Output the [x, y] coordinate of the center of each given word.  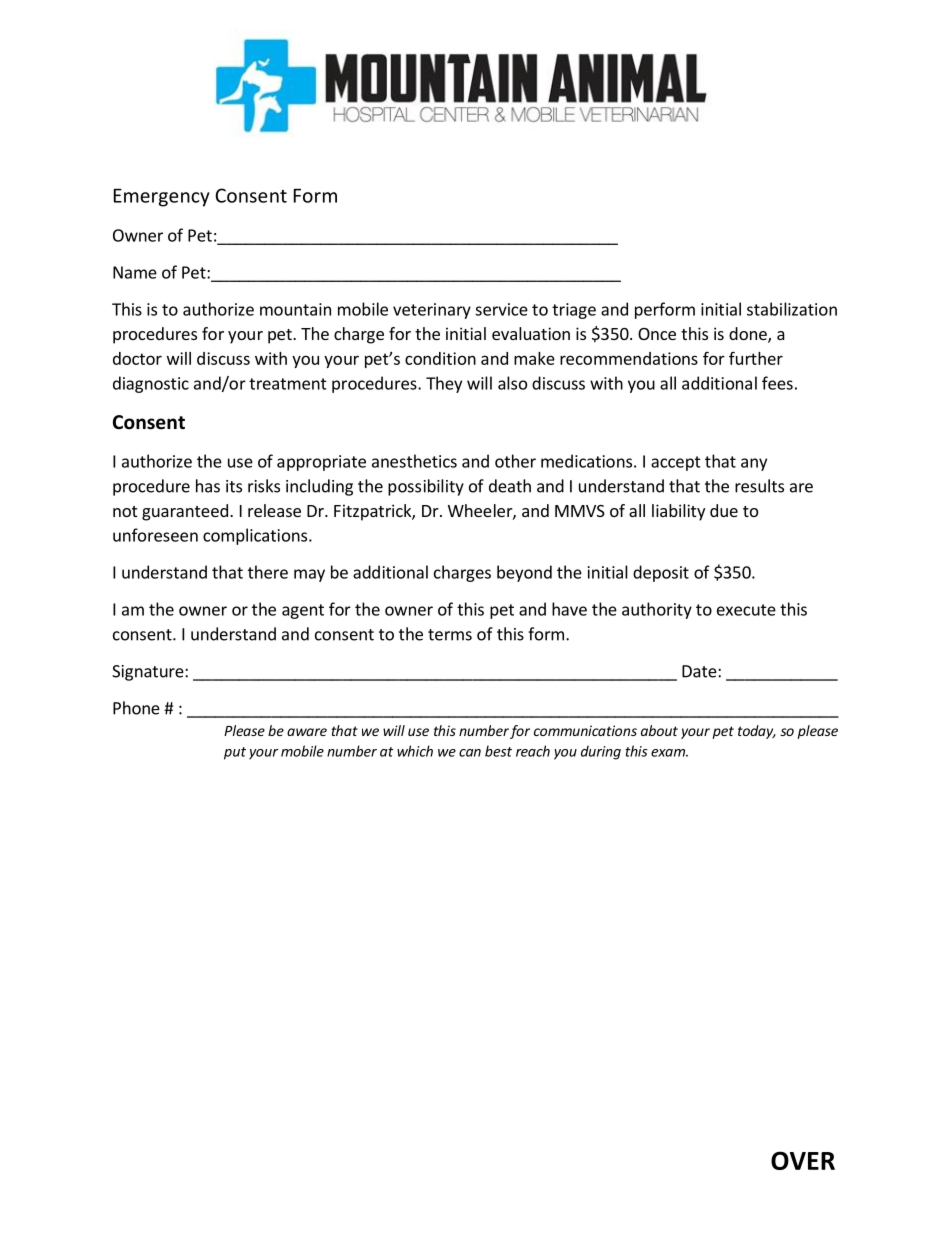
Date [700, 671]
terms [450, 635]
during [601, 752]
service [501, 309]
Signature [149, 673]
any [754, 464]
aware [307, 732]
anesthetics [414, 461]
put [235, 753]
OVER [803, 1160]
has [208, 486]
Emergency [162, 198]
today [757, 732]
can [470, 753]
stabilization [792, 309]
